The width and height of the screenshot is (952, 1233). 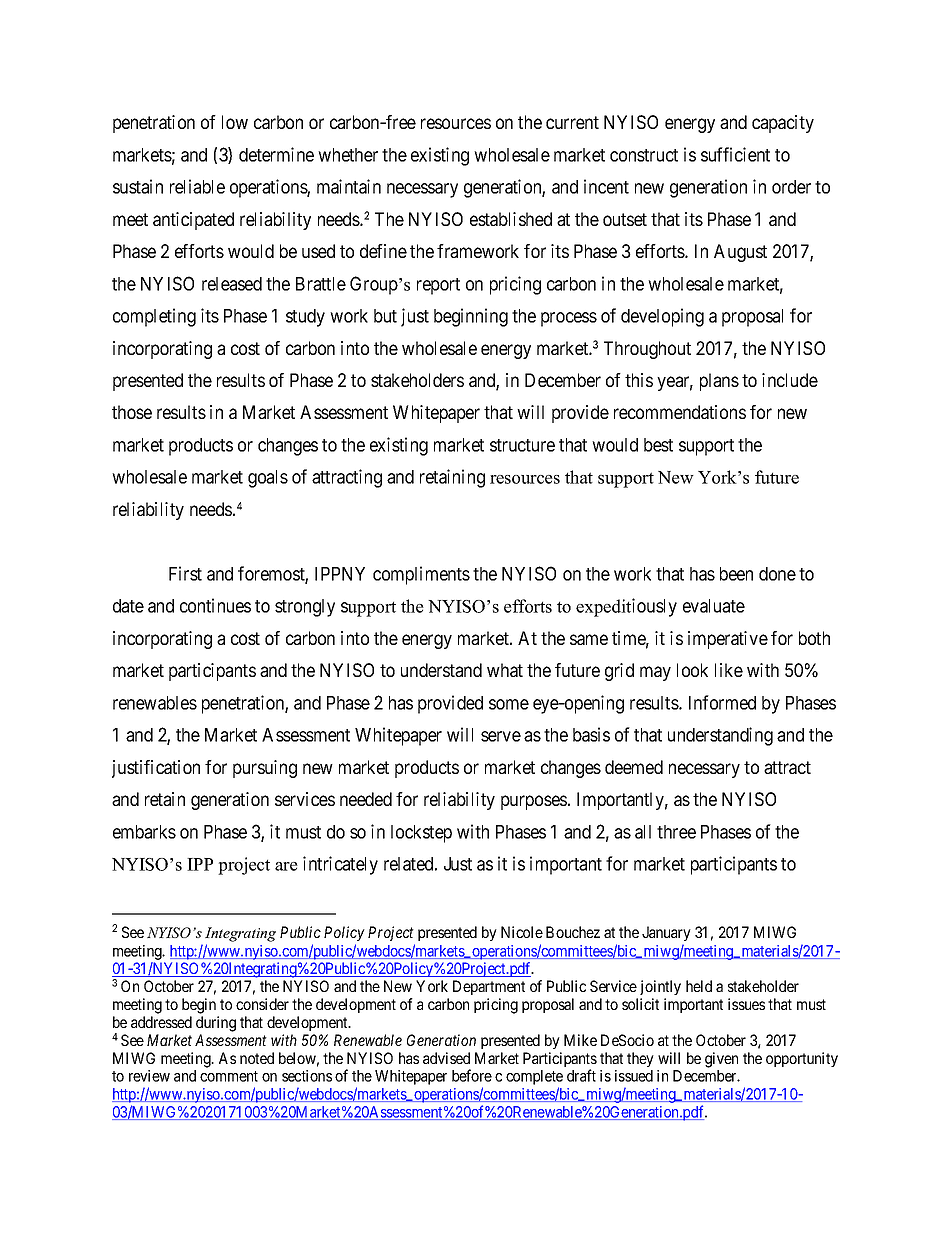 What do you see at coordinates (132, 412) in the screenshot?
I see `those` at bounding box center [132, 412].
